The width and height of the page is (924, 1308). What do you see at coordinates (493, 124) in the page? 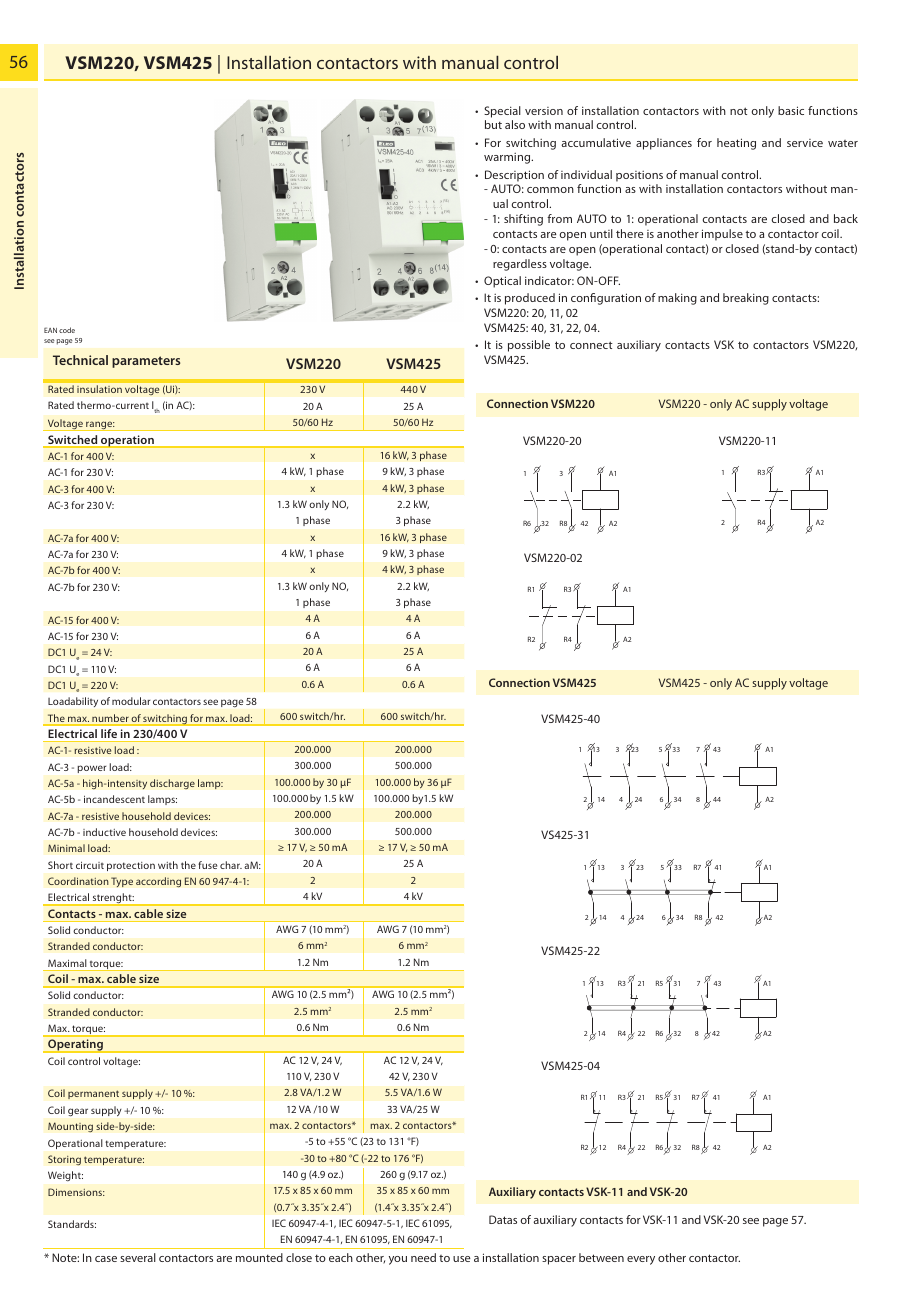
I see `but` at bounding box center [493, 124].
